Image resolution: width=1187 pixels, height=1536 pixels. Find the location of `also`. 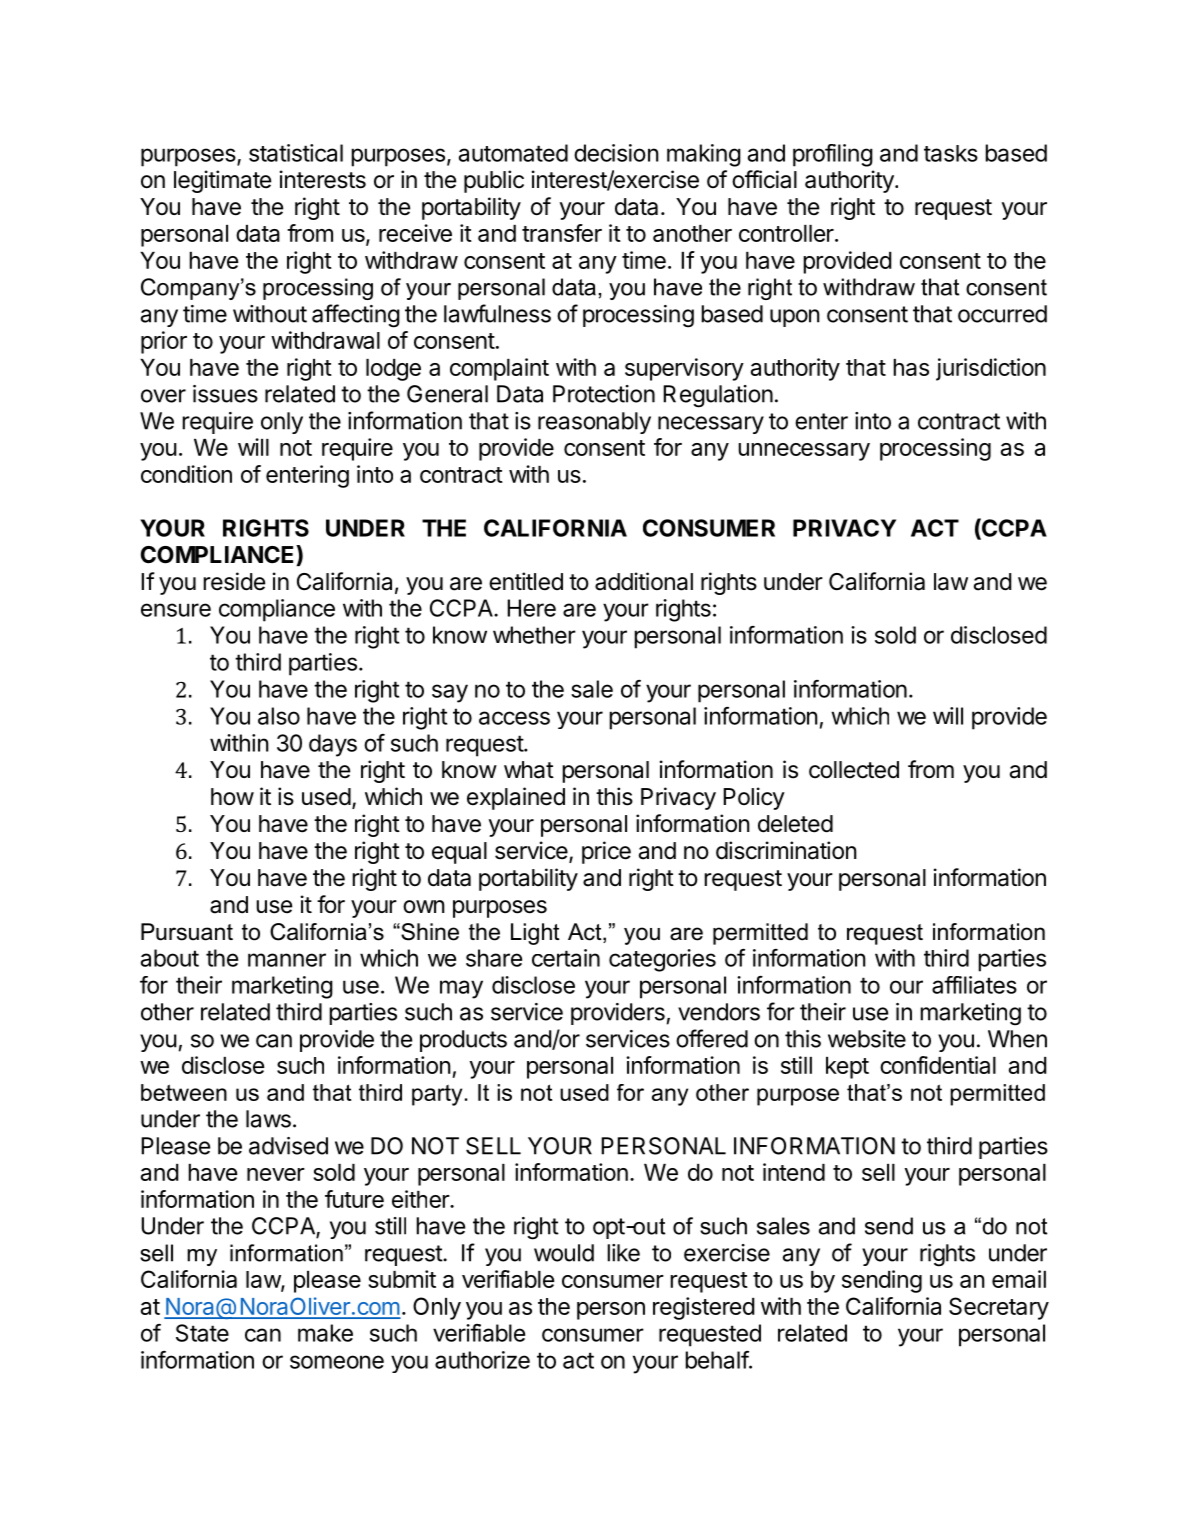

also is located at coordinates (279, 716).
